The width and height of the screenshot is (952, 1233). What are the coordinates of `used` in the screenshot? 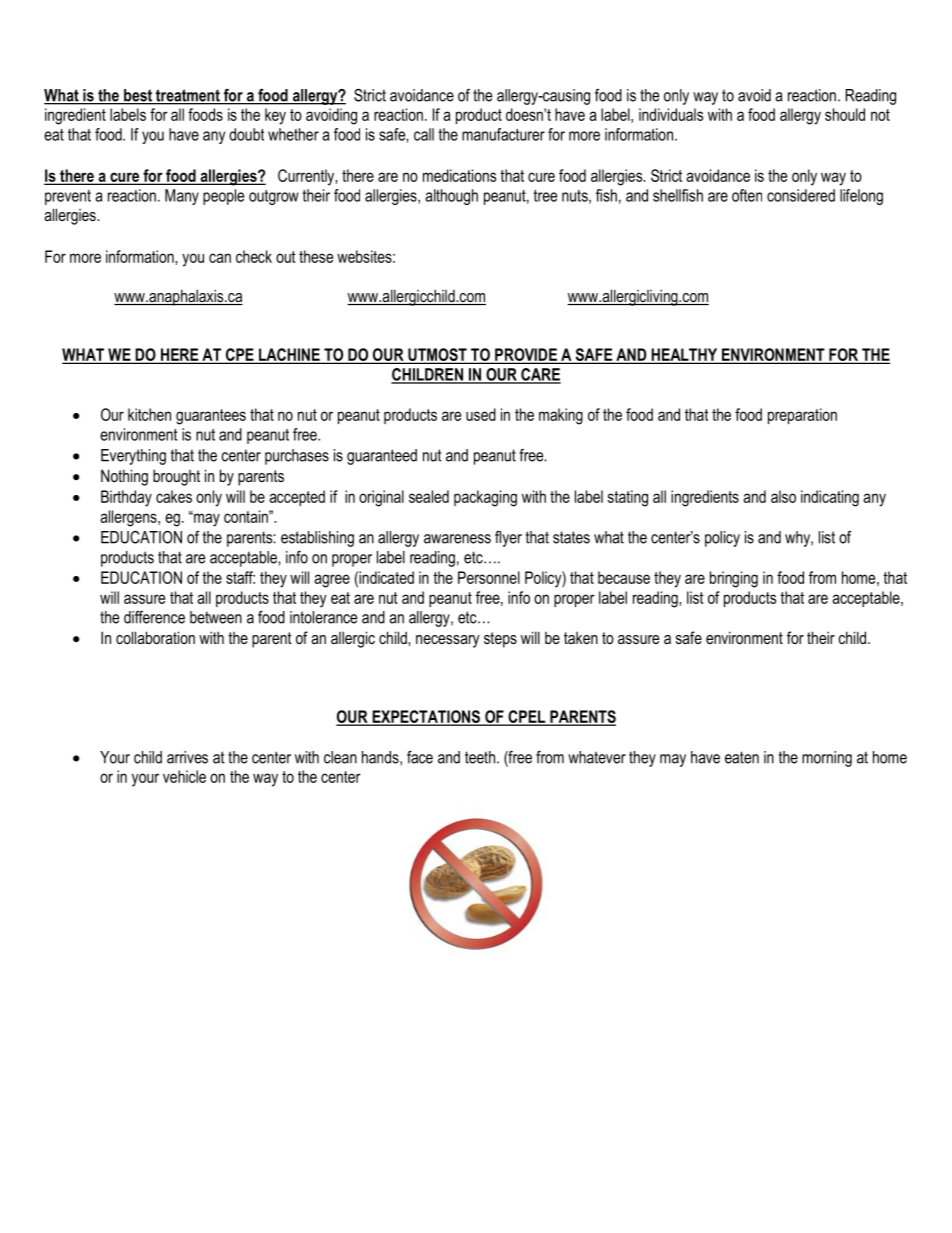 It's located at (481, 414).
